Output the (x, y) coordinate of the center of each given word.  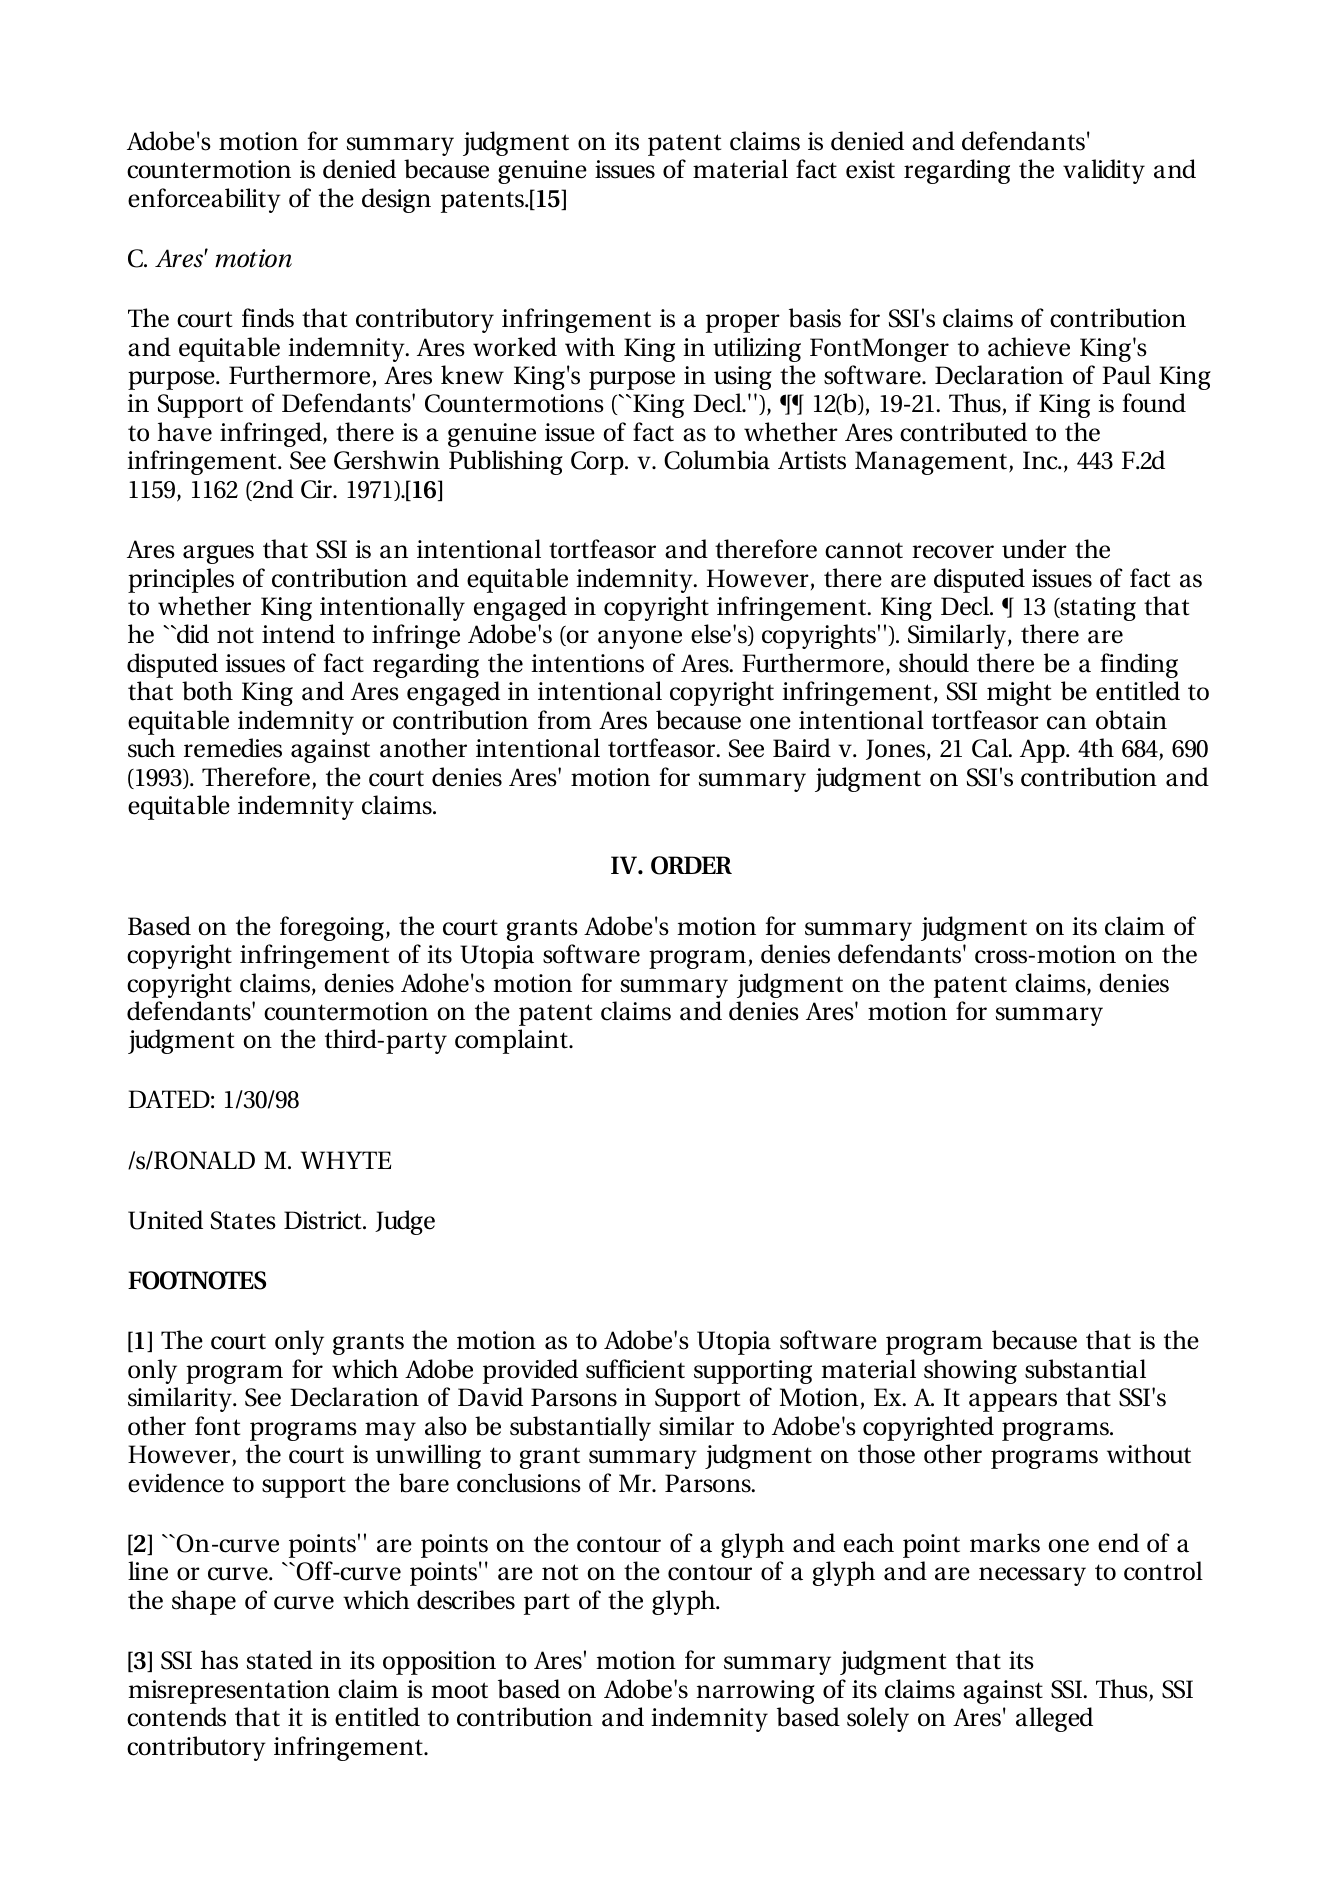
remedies (233, 748)
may (390, 1431)
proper (743, 323)
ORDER (691, 865)
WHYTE (346, 1160)
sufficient (635, 1369)
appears (1013, 1402)
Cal (991, 748)
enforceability (204, 200)
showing (970, 1371)
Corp (598, 463)
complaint (512, 1041)
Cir (317, 489)
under (1034, 549)
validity (1104, 171)
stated (280, 1660)
